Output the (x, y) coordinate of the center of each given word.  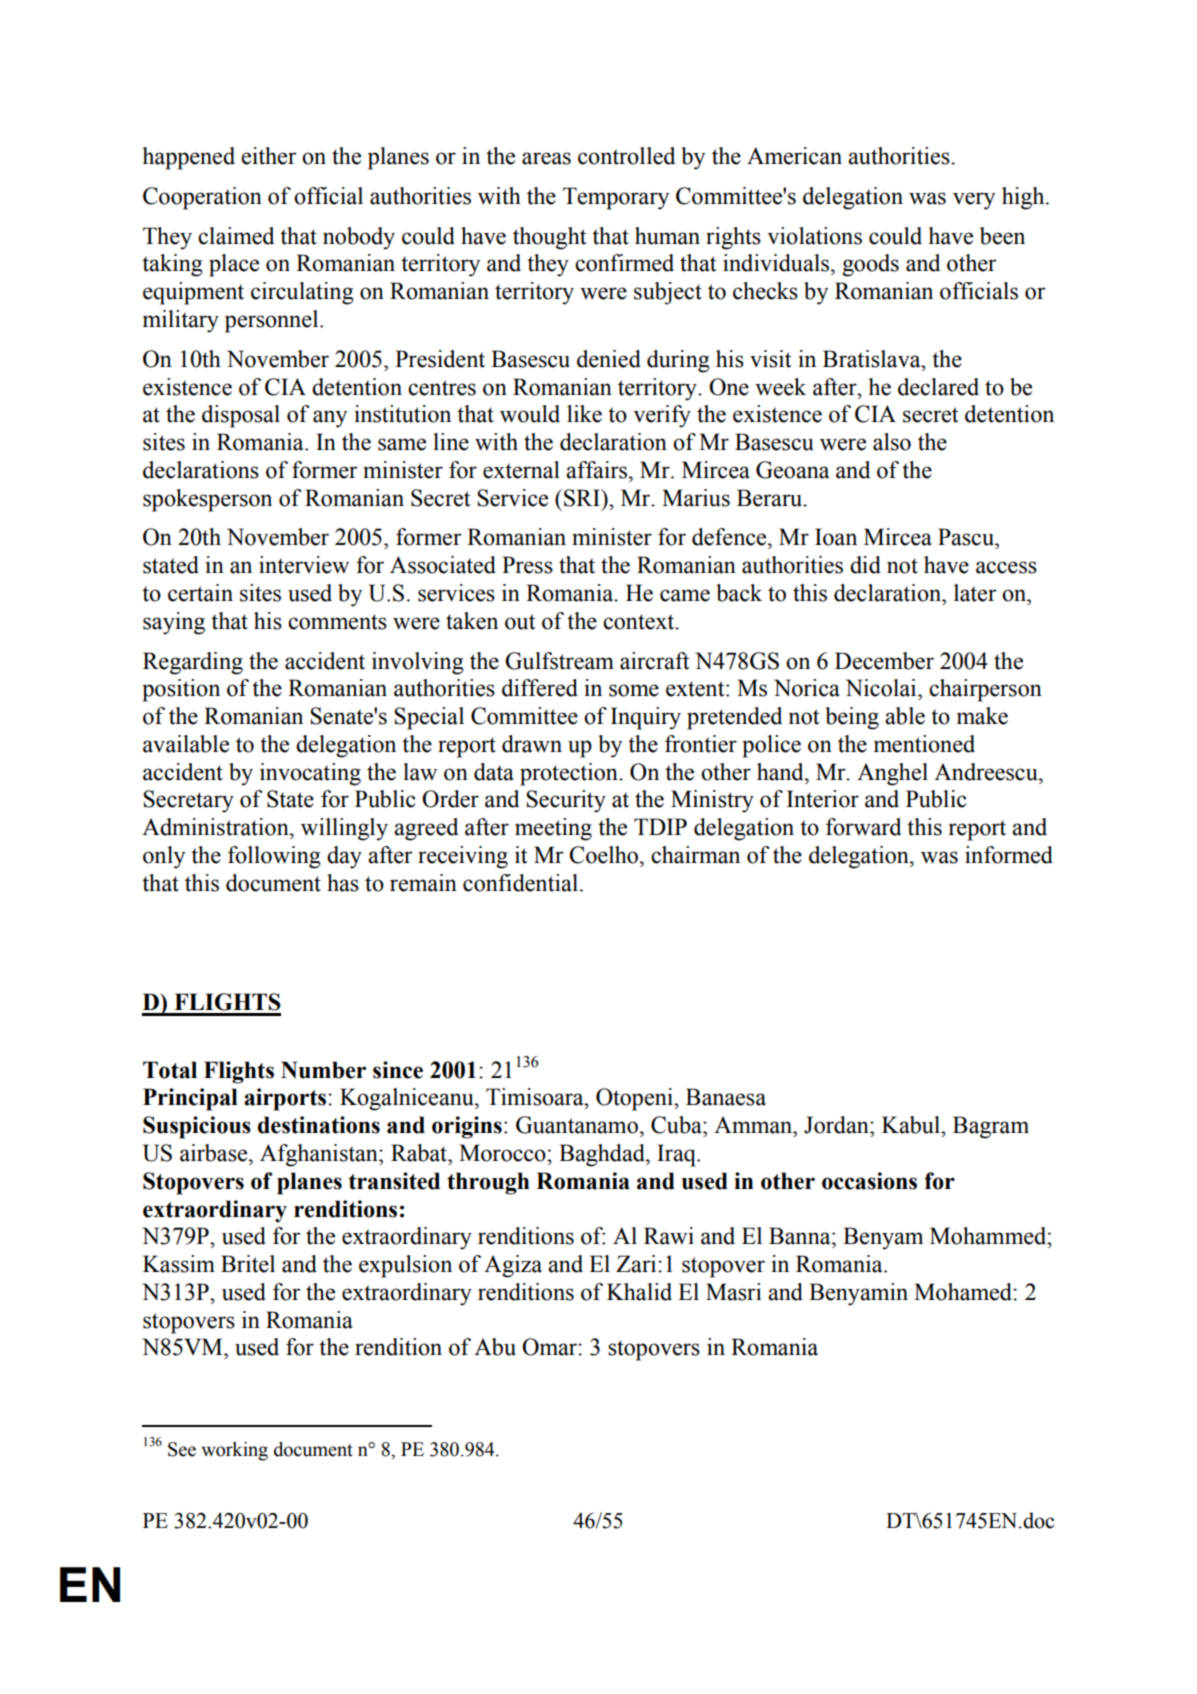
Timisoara (536, 1097)
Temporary (616, 198)
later (975, 593)
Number (323, 1070)
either (269, 156)
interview (304, 565)
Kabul (912, 1125)
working (234, 1451)
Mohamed (964, 1292)
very (974, 201)
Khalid (639, 1292)
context (640, 622)
